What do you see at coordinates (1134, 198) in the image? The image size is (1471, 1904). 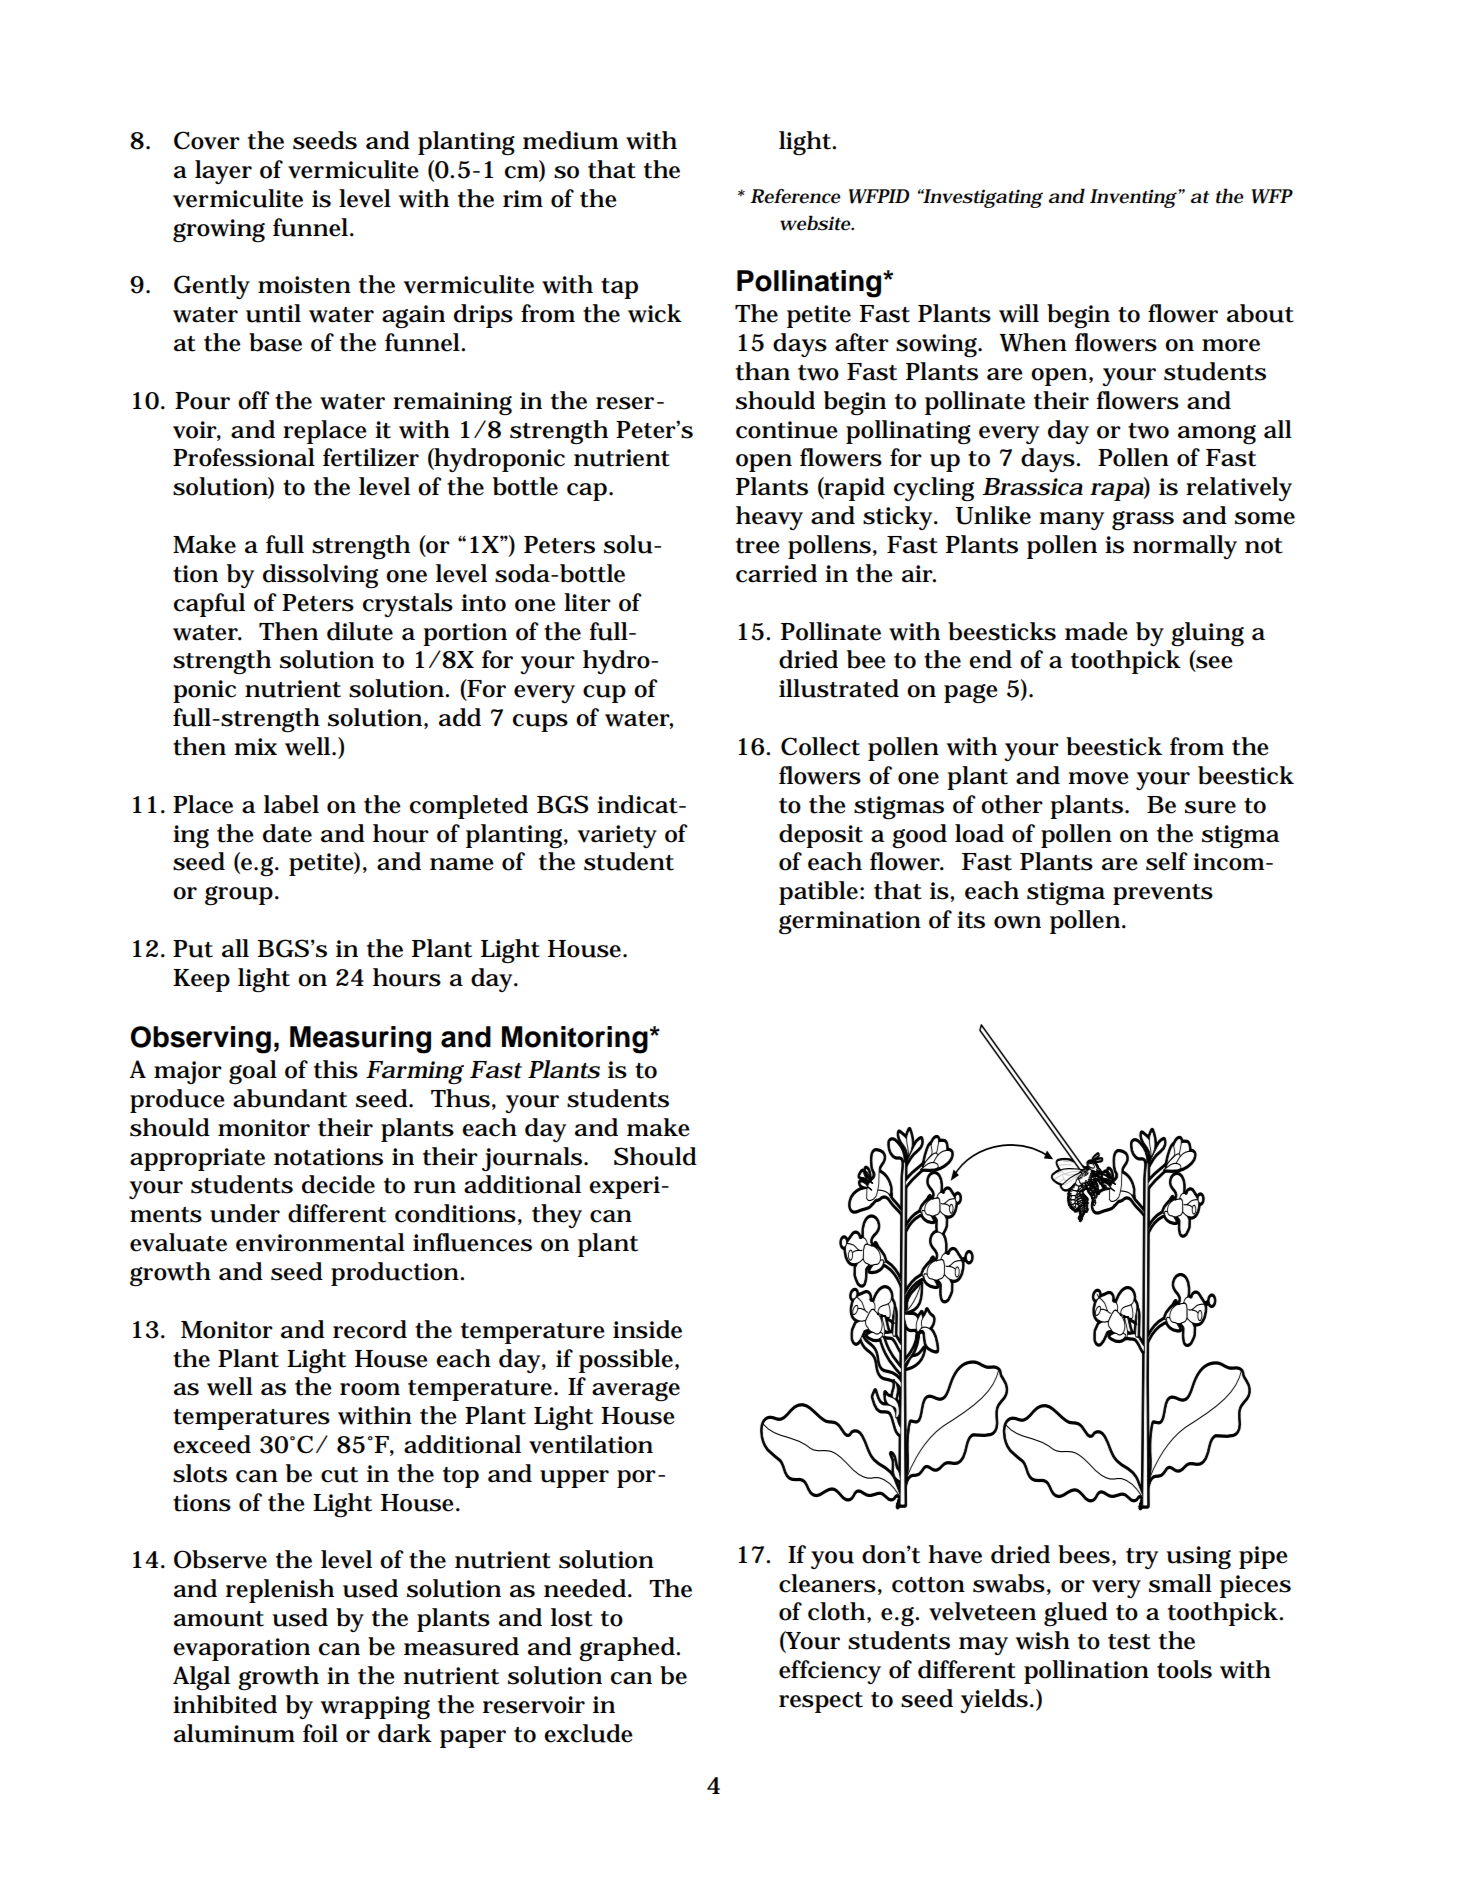 I see `Inventing` at bounding box center [1134, 198].
